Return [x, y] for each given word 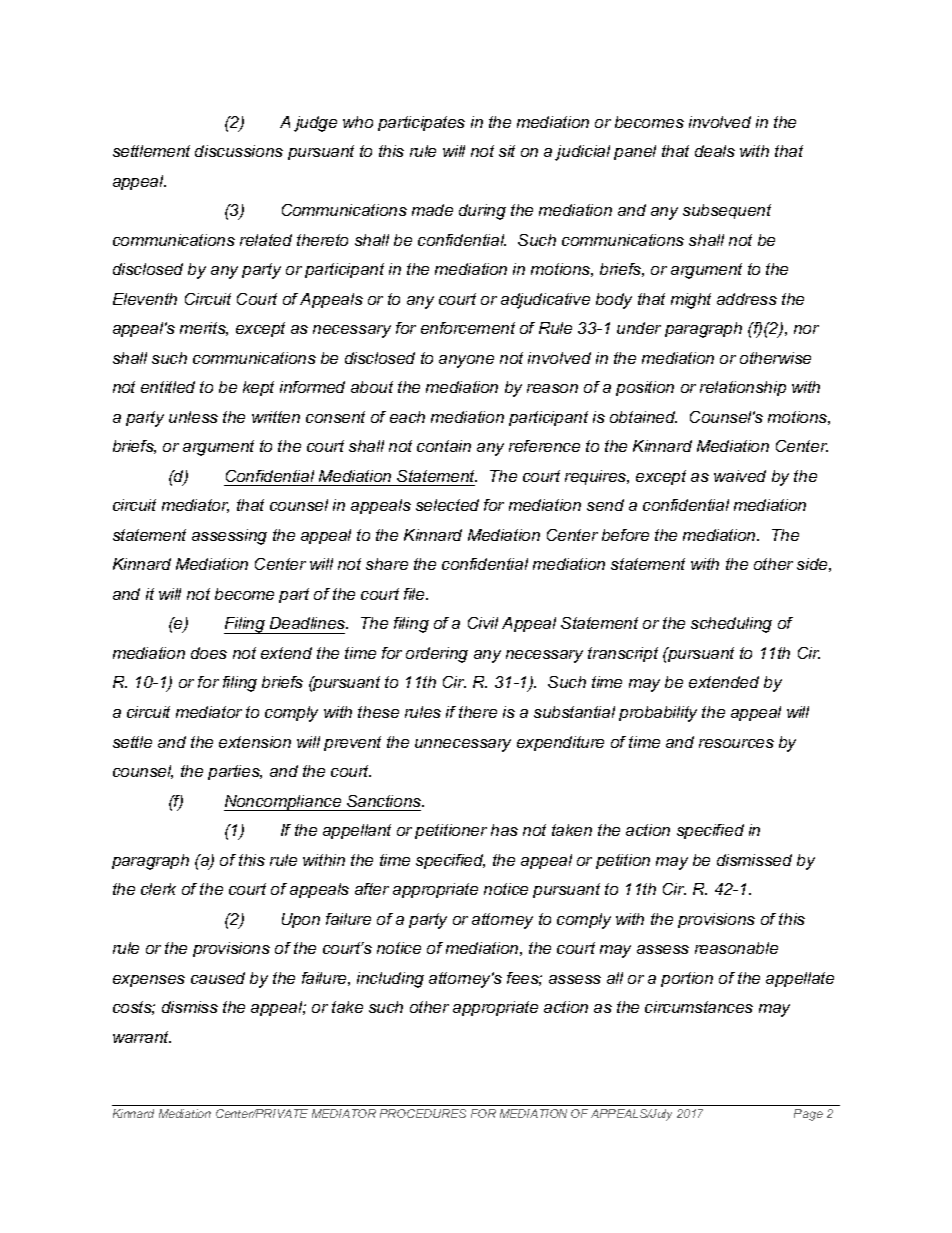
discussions [239, 151]
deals [715, 151]
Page [808, 1115]
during [482, 212]
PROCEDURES [423, 1113]
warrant [142, 1037]
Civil [483, 623]
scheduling [731, 625]
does [209, 653]
